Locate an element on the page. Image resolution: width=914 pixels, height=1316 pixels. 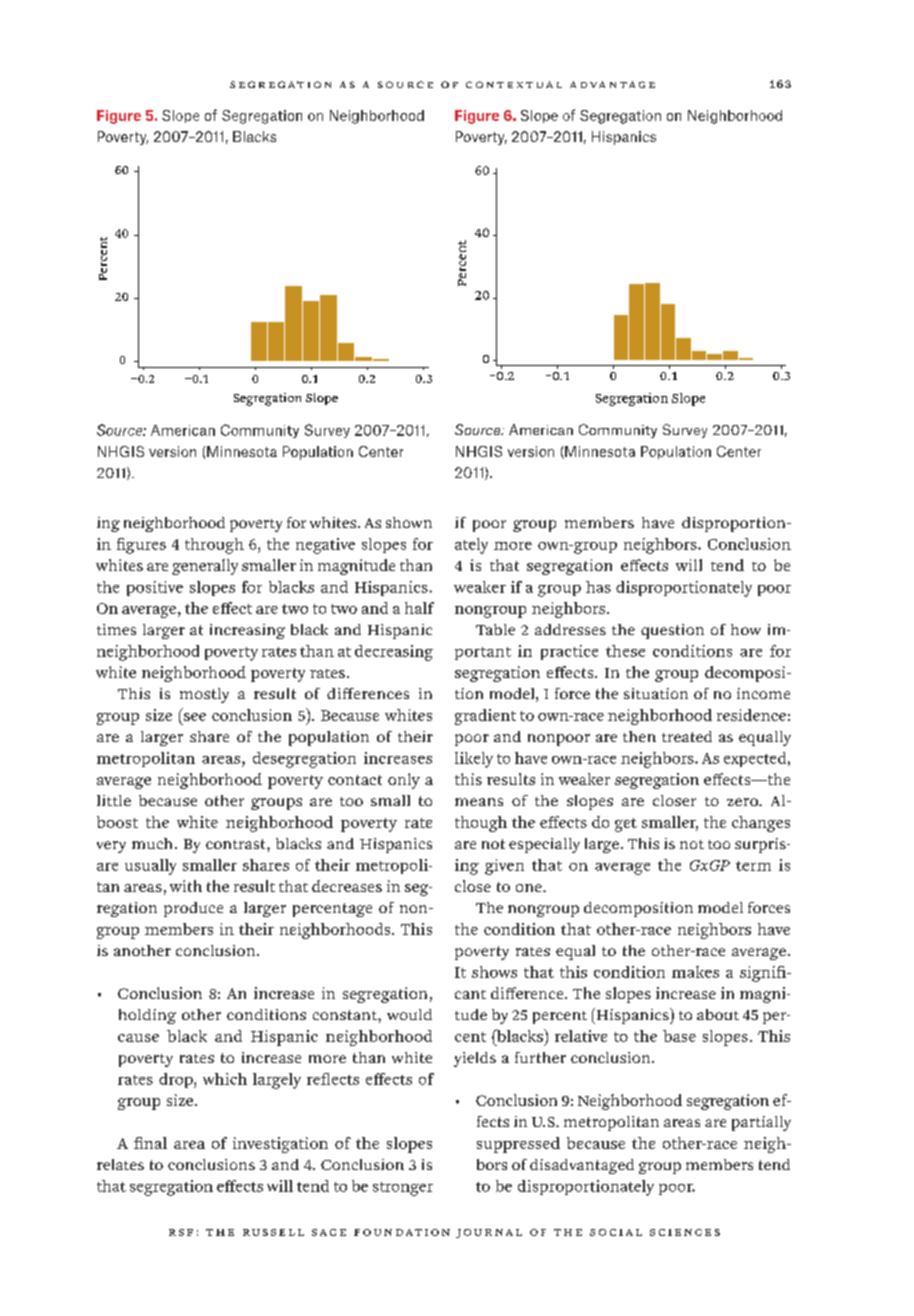
with is located at coordinates (186, 886).
